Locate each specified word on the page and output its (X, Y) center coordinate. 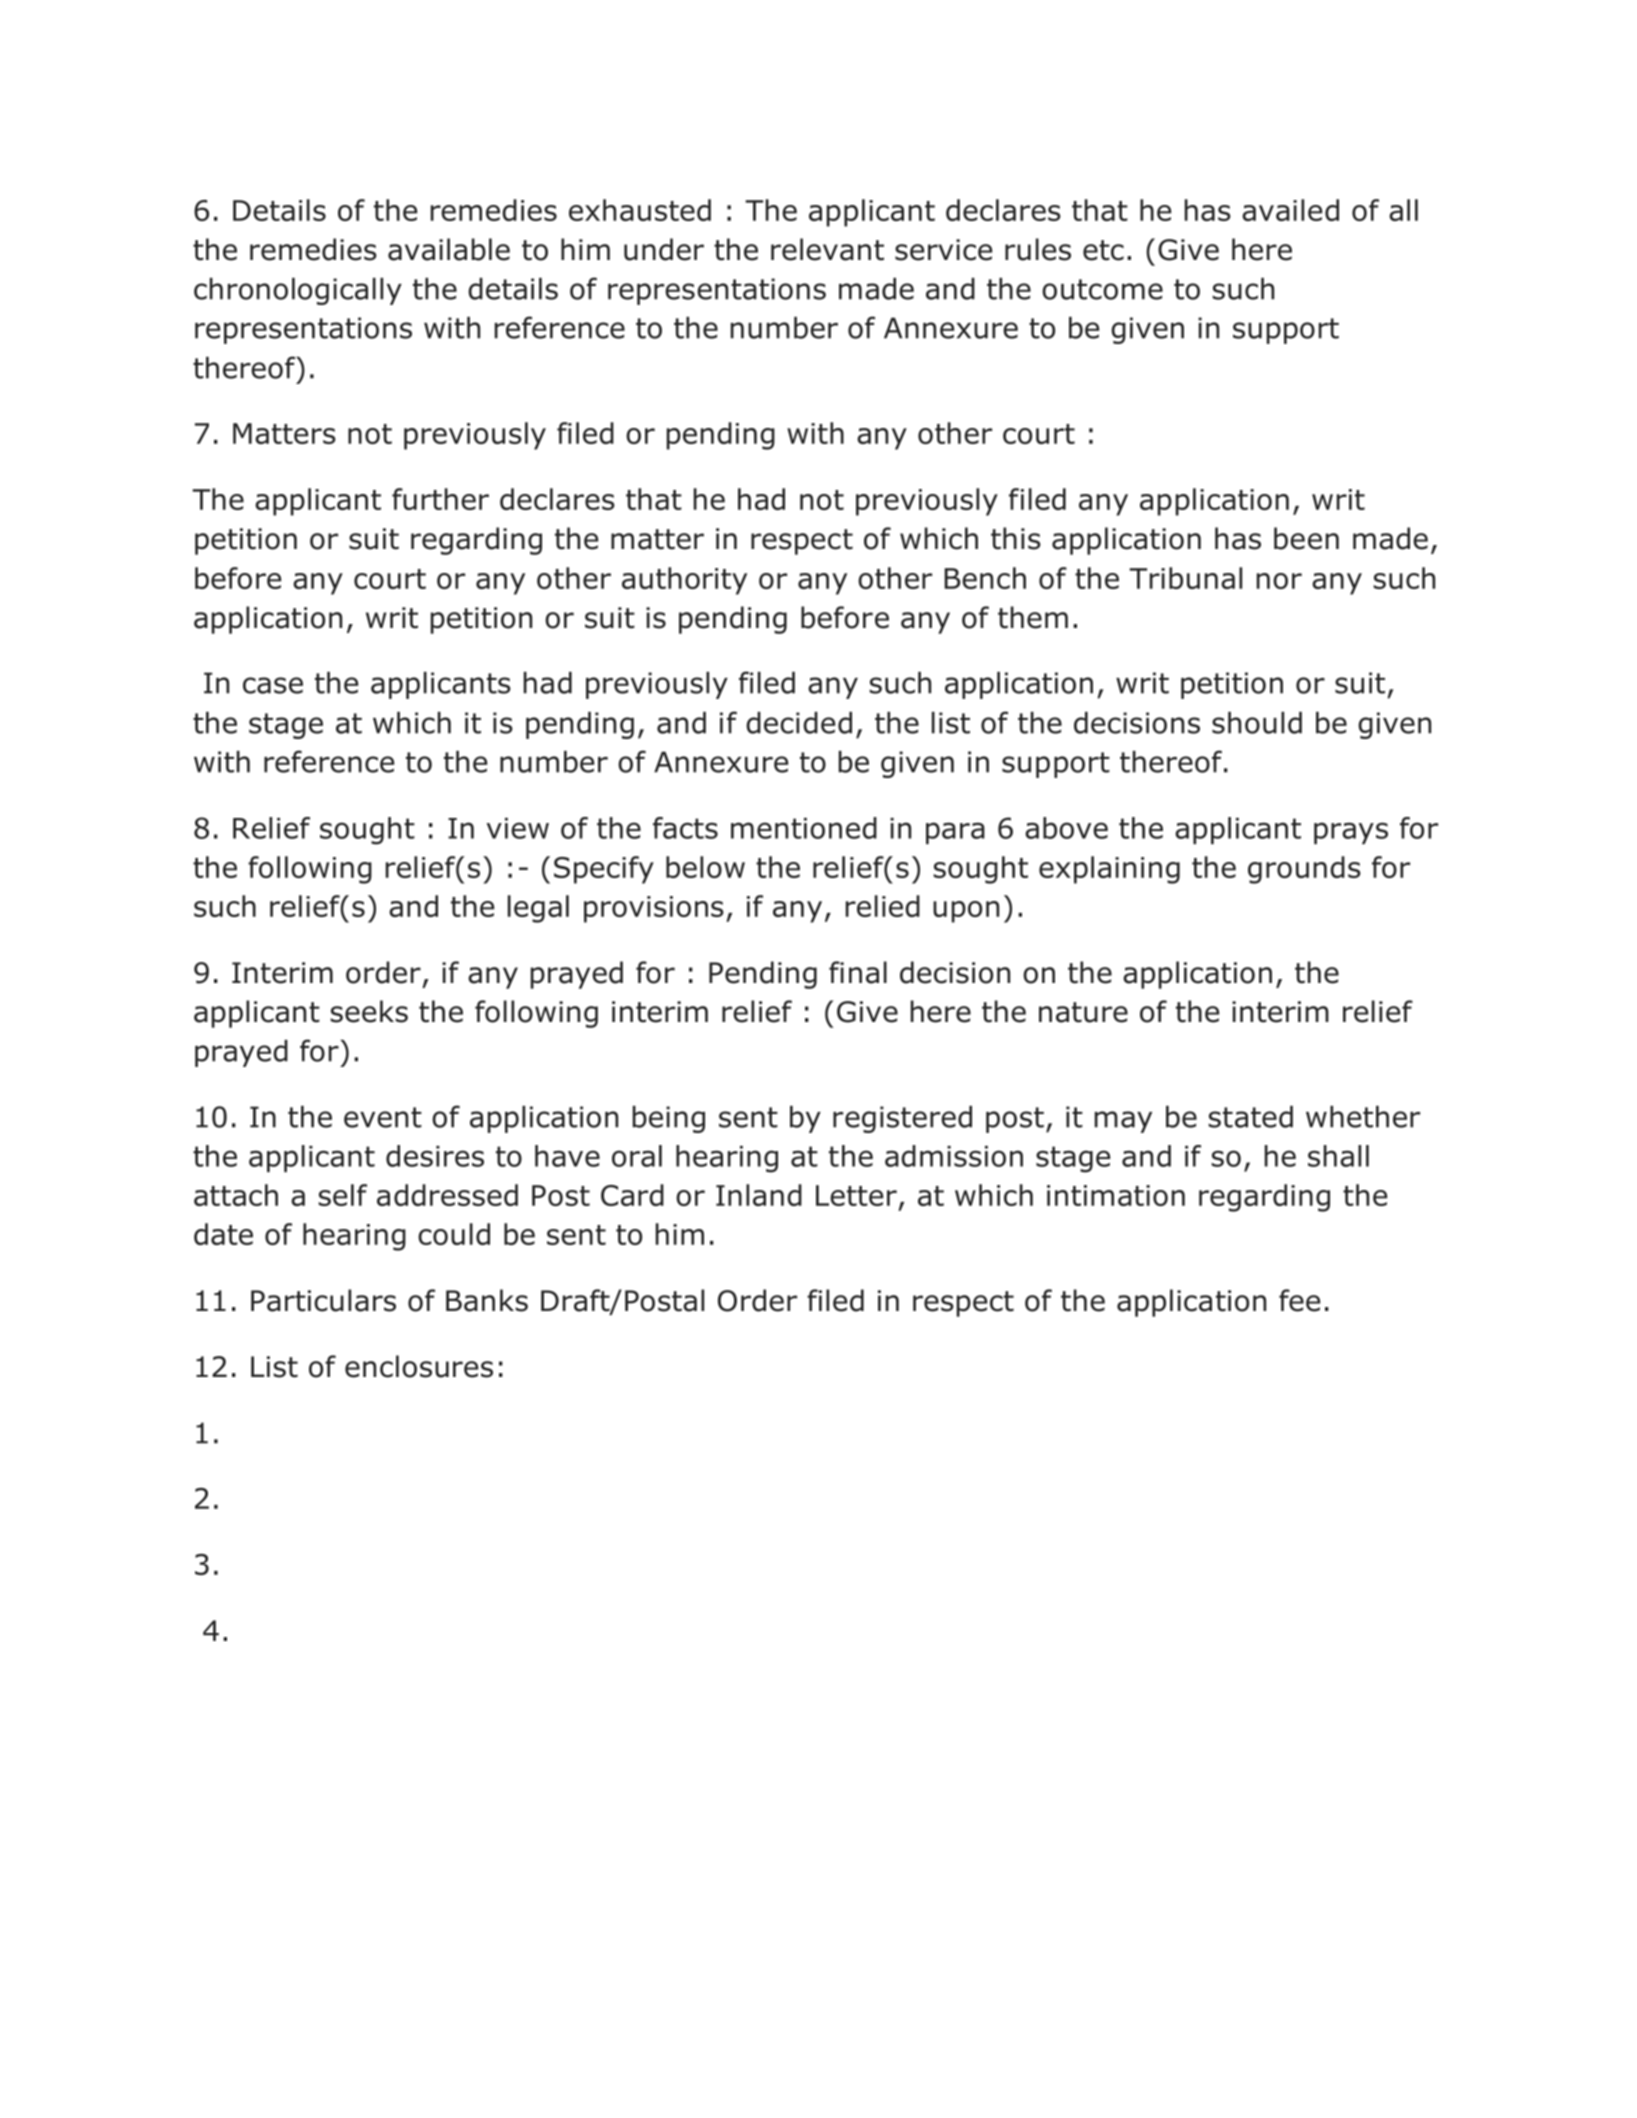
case (273, 685)
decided (799, 723)
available (449, 249)
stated (1250, 1117)
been (1306, 538)
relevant (827, 249)
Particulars (323, 1300)
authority (684, 581)
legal (538, 909)
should (1257, 723)
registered (902, 1119)
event (383, 1117)
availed (1290, 210)
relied (883, 906)
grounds (1304, 870)
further (440, 499)
